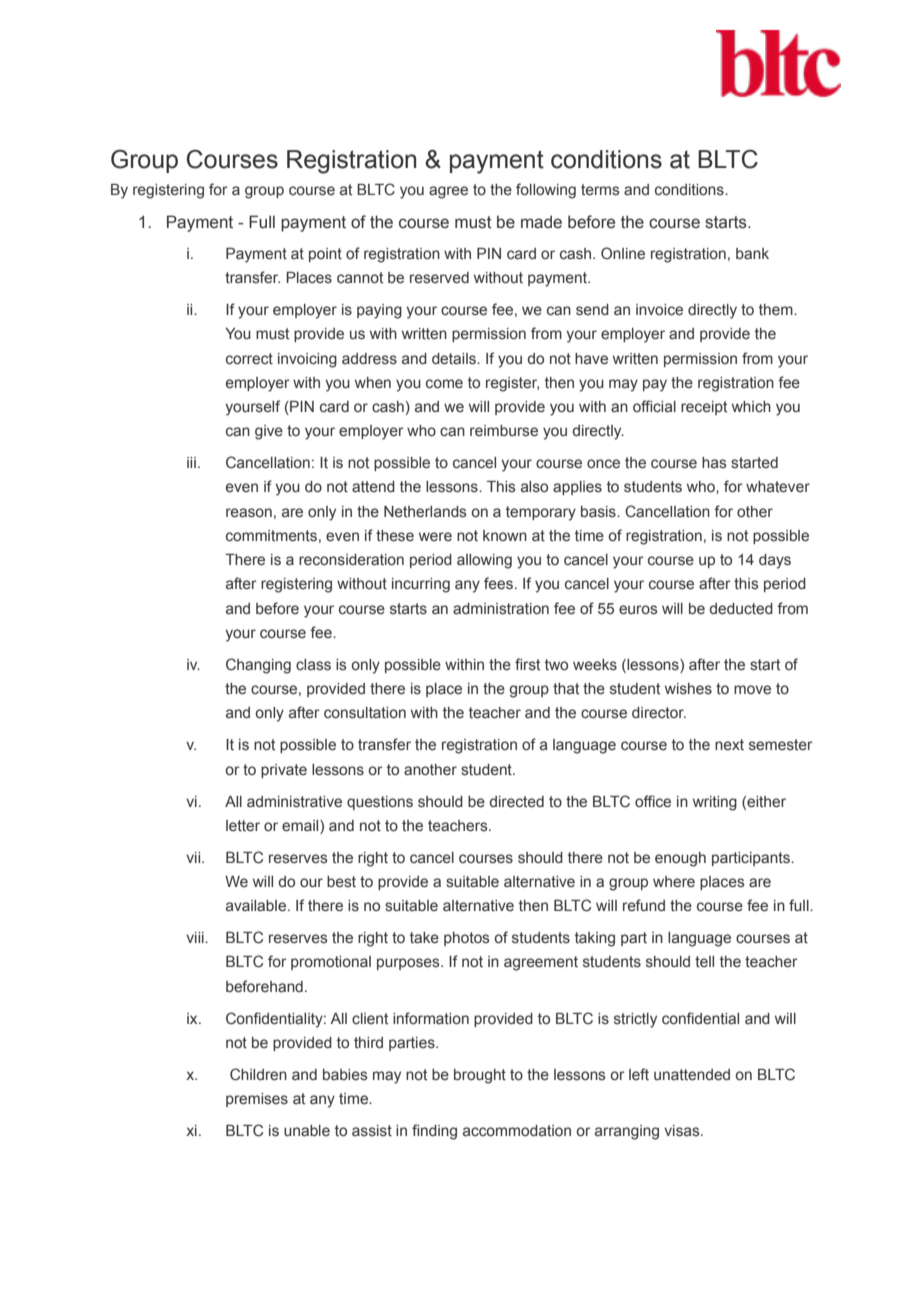  What do you see at coordinates (714, 463) in the document?
I see `has` at bounding box center [714, 463].
